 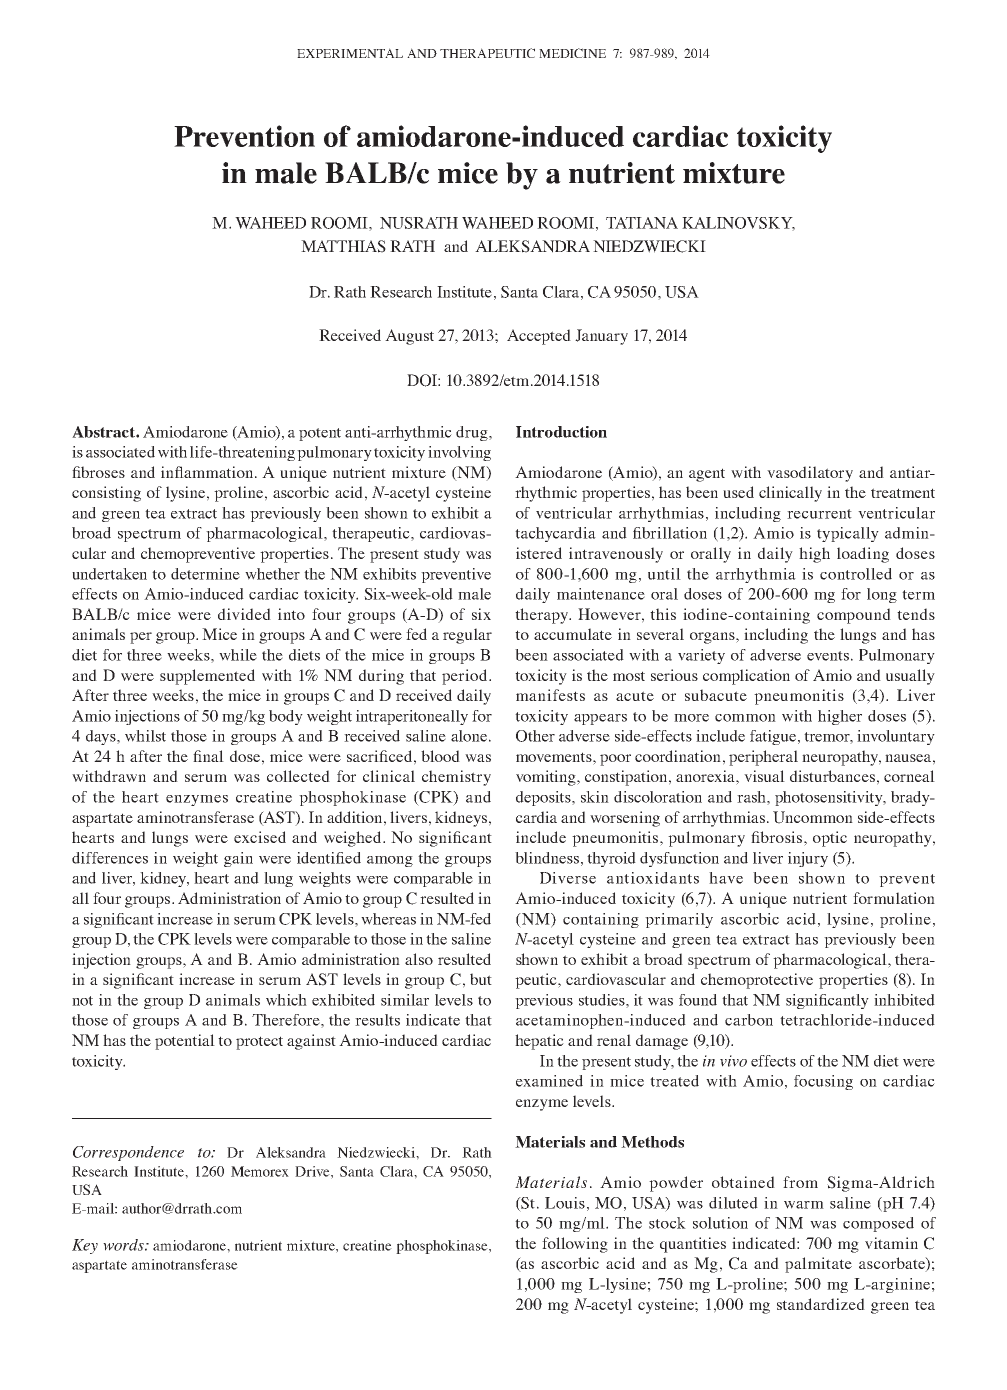 What do you see at coordinates (350, 53) in the screenshot?
I see `EXPERIMENTAL` at bounding box center [350, 53].
